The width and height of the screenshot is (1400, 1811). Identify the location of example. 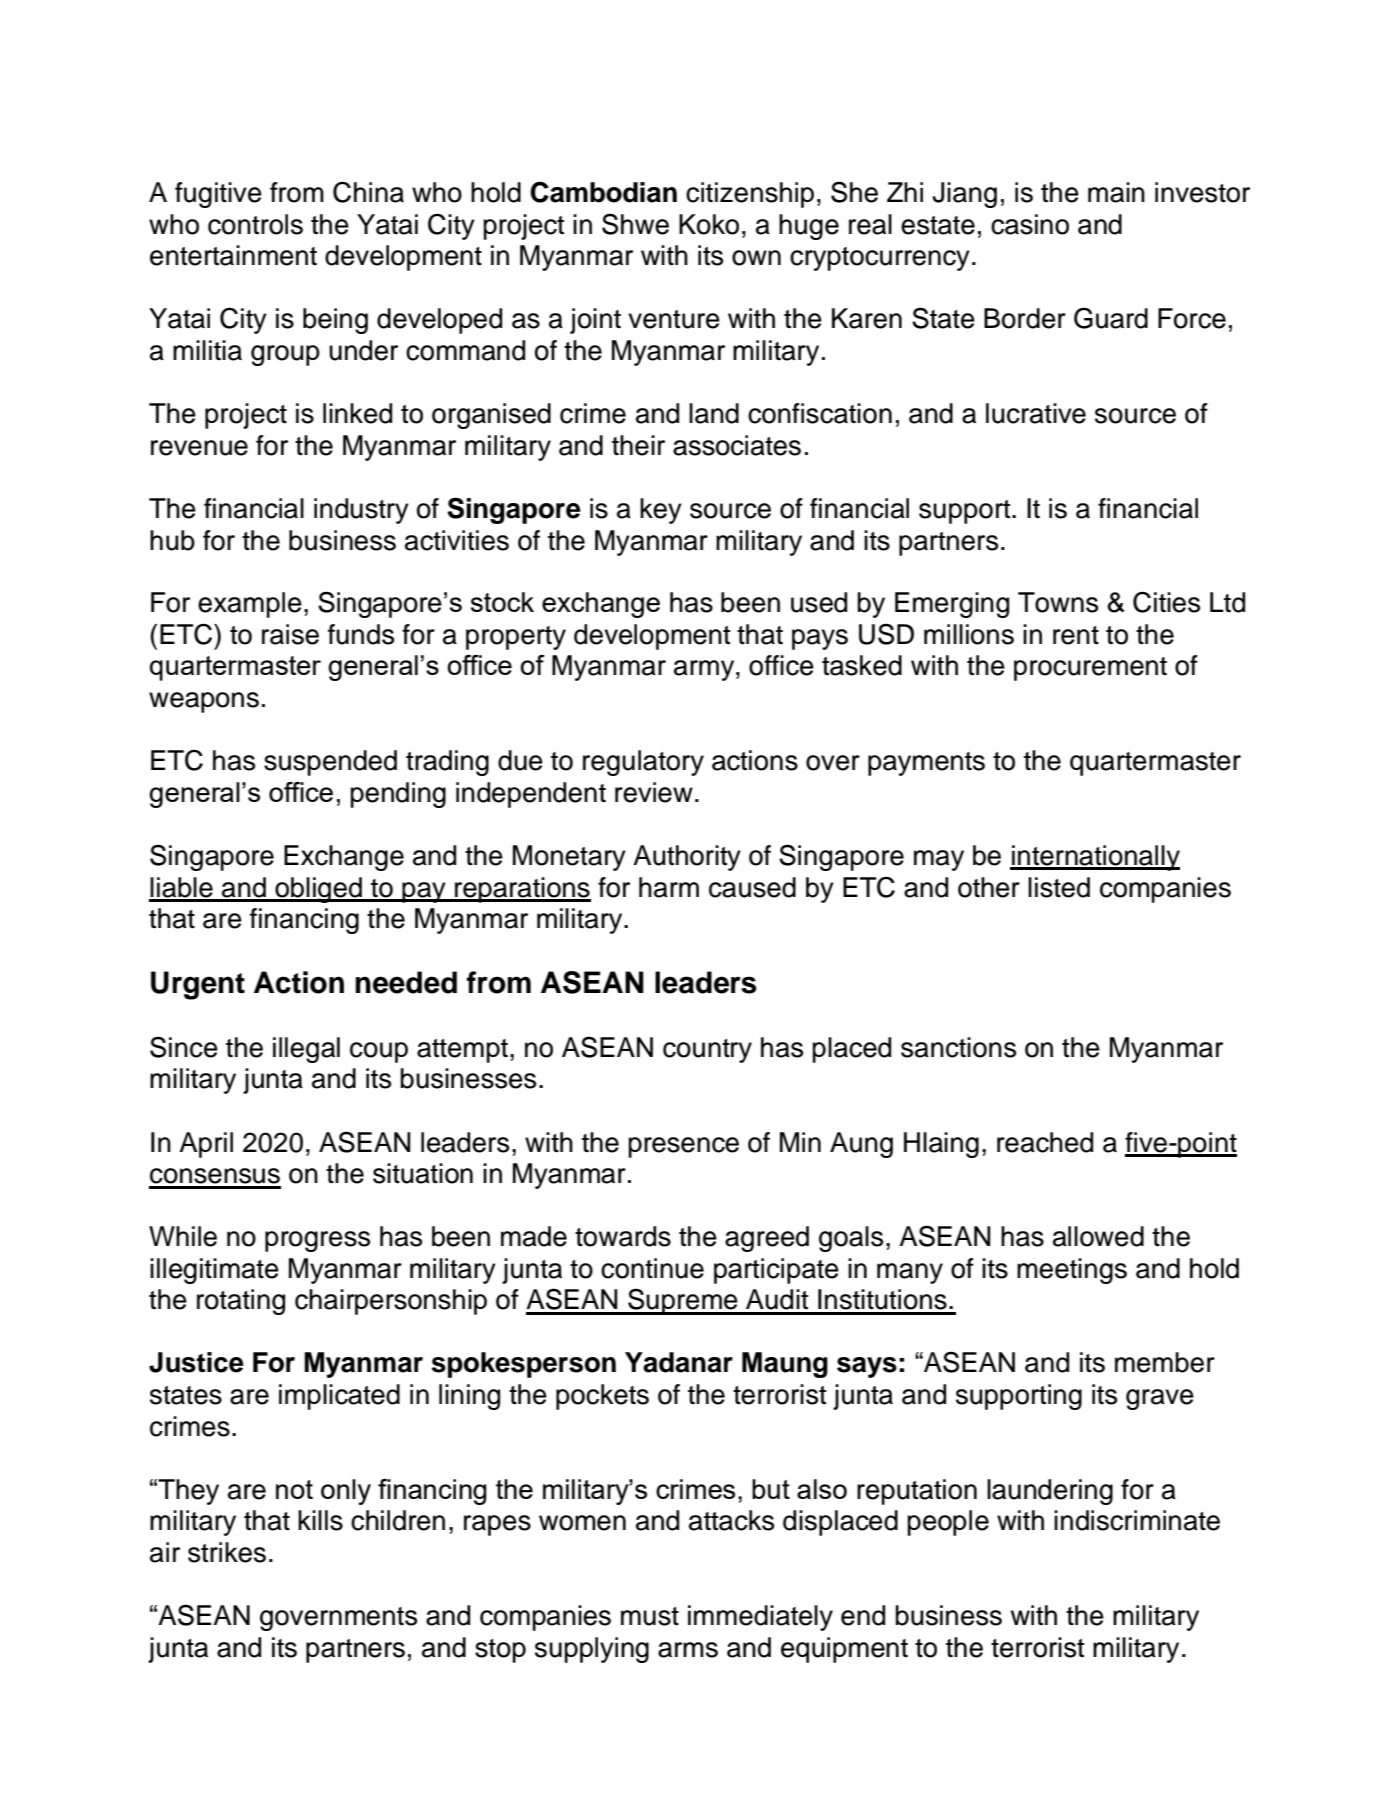
(250, 605).
